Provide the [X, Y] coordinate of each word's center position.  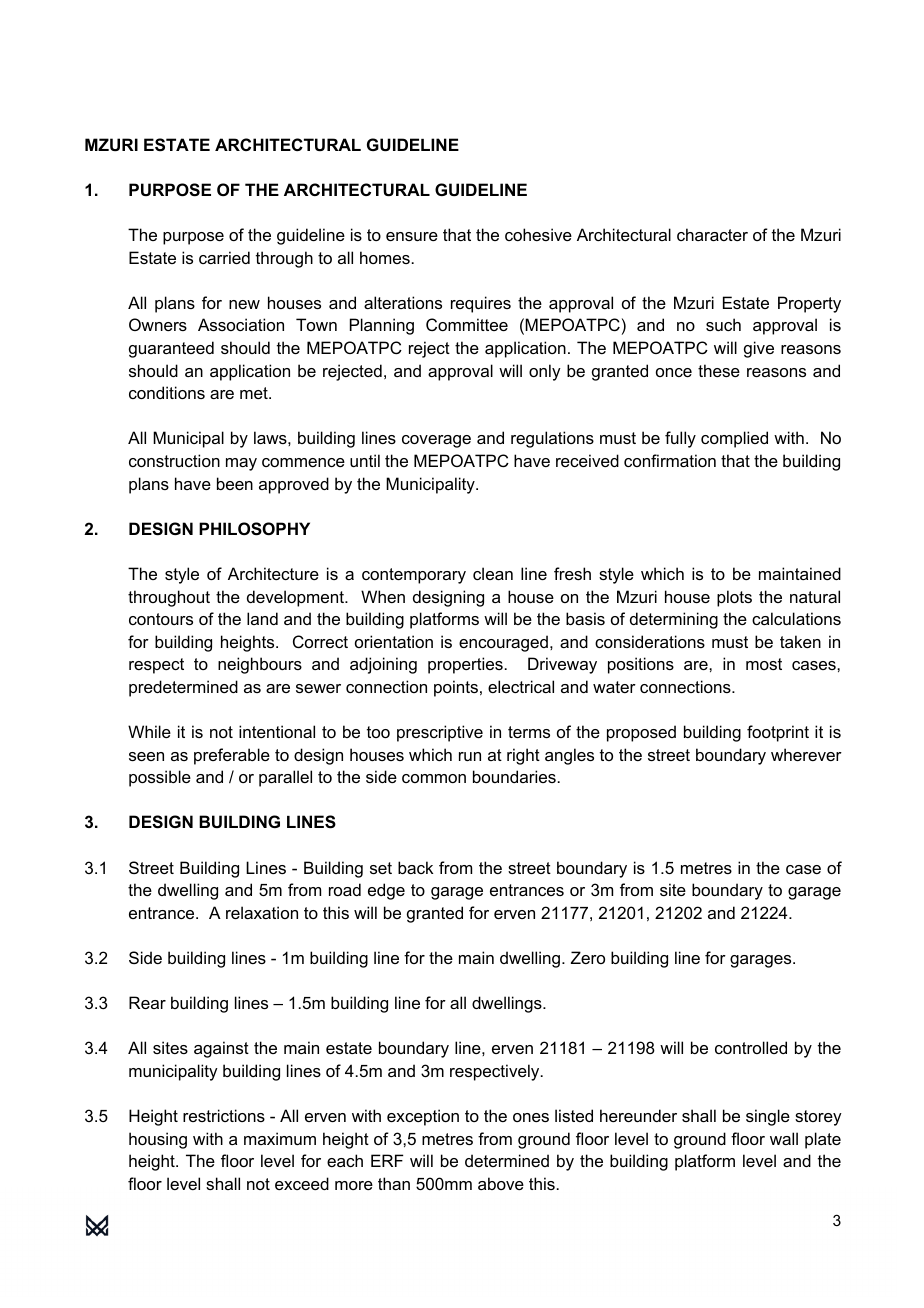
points [456, 688]
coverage [436, 441]
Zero [588, 957]
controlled [751, 1047]
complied [734, 439]
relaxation [262, 912]
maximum [280, 1138]
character [712, 234]
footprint [778, 733]
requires [481, 304]
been [235, 483]
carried [224, 257]
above [501, 1183]
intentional [277, 731]
